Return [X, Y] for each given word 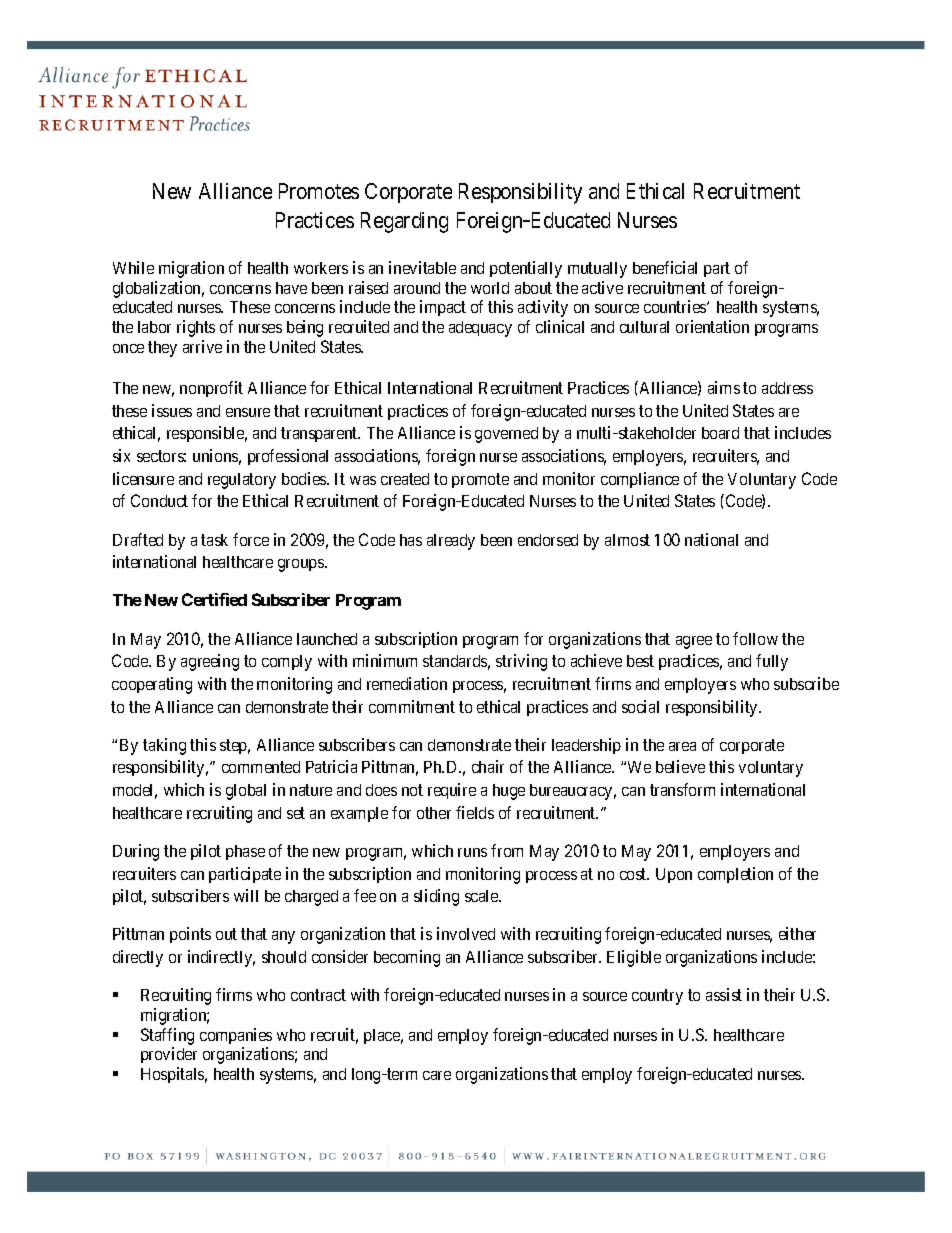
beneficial [665, 267]
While [133, 267]
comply [287, 663]
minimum [385, 660]
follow [755, 638]
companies [236, 1036]
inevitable [422, 267]
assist [724, 994]
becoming [407, 958]
